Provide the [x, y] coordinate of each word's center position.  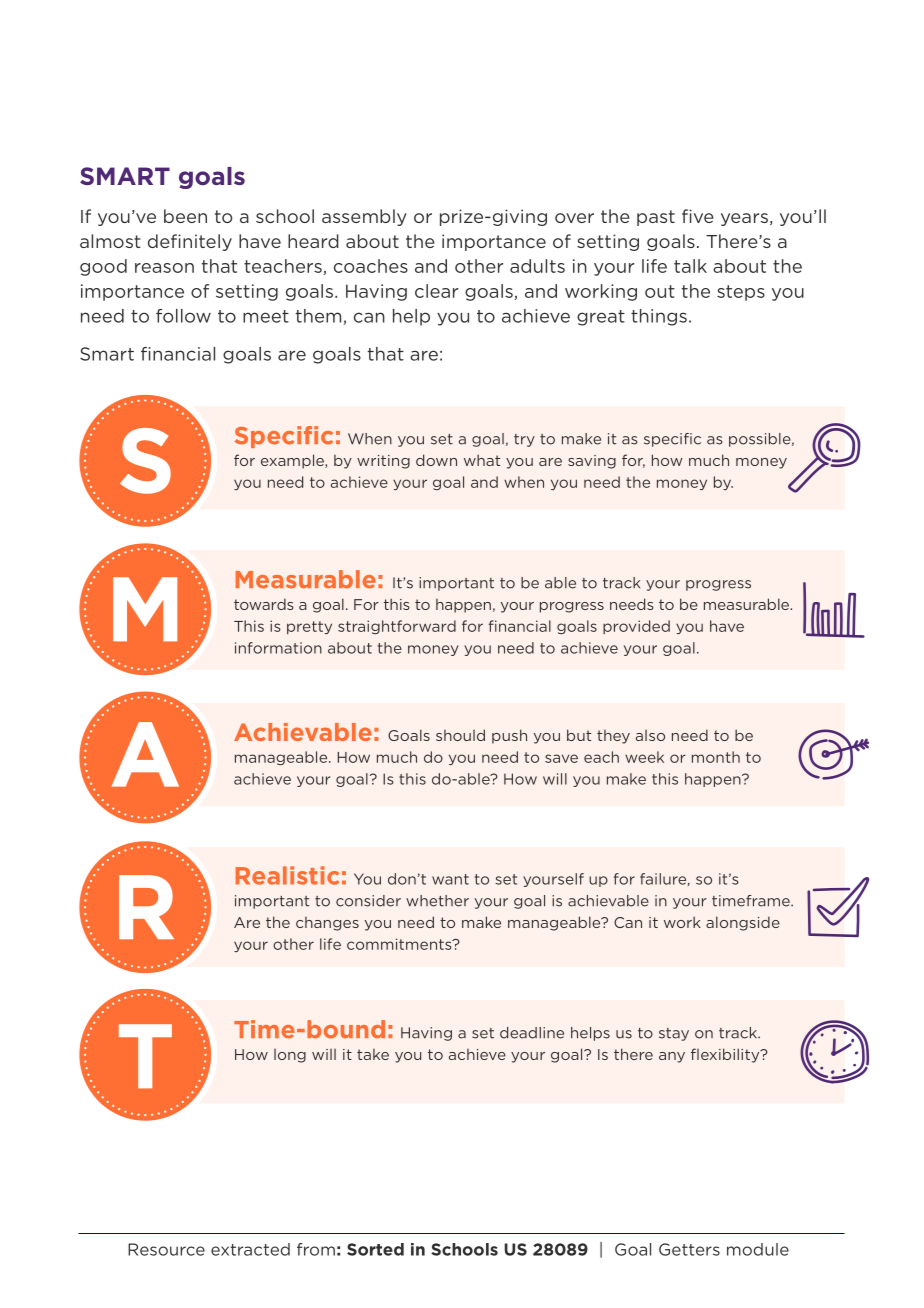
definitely [190, 242]
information [278, 648]
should [460, 735]
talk [690, 266]
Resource [166, 1249]
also [650, 735]
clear [436, 291]
